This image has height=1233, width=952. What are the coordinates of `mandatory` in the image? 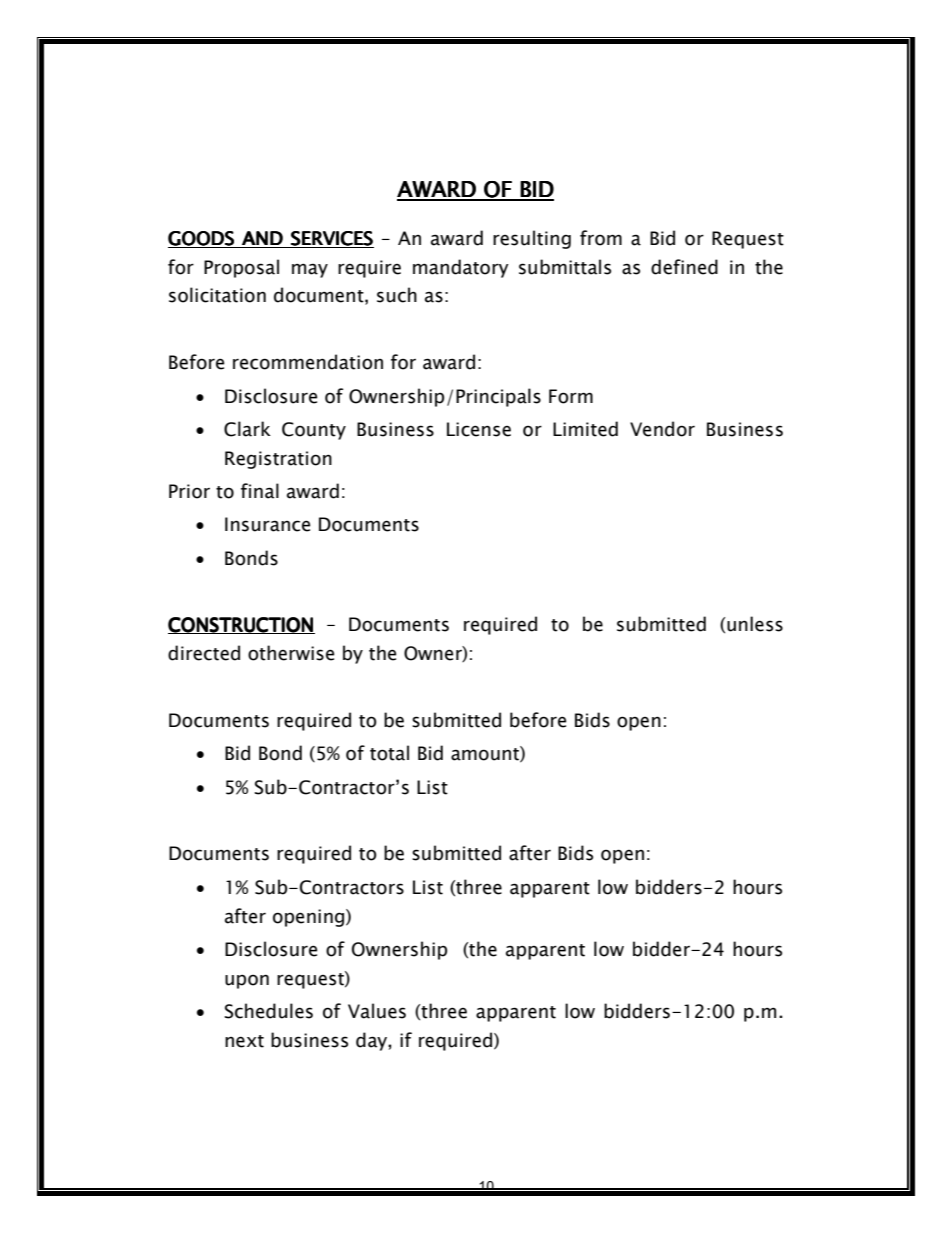 It's located at (461, 268).
